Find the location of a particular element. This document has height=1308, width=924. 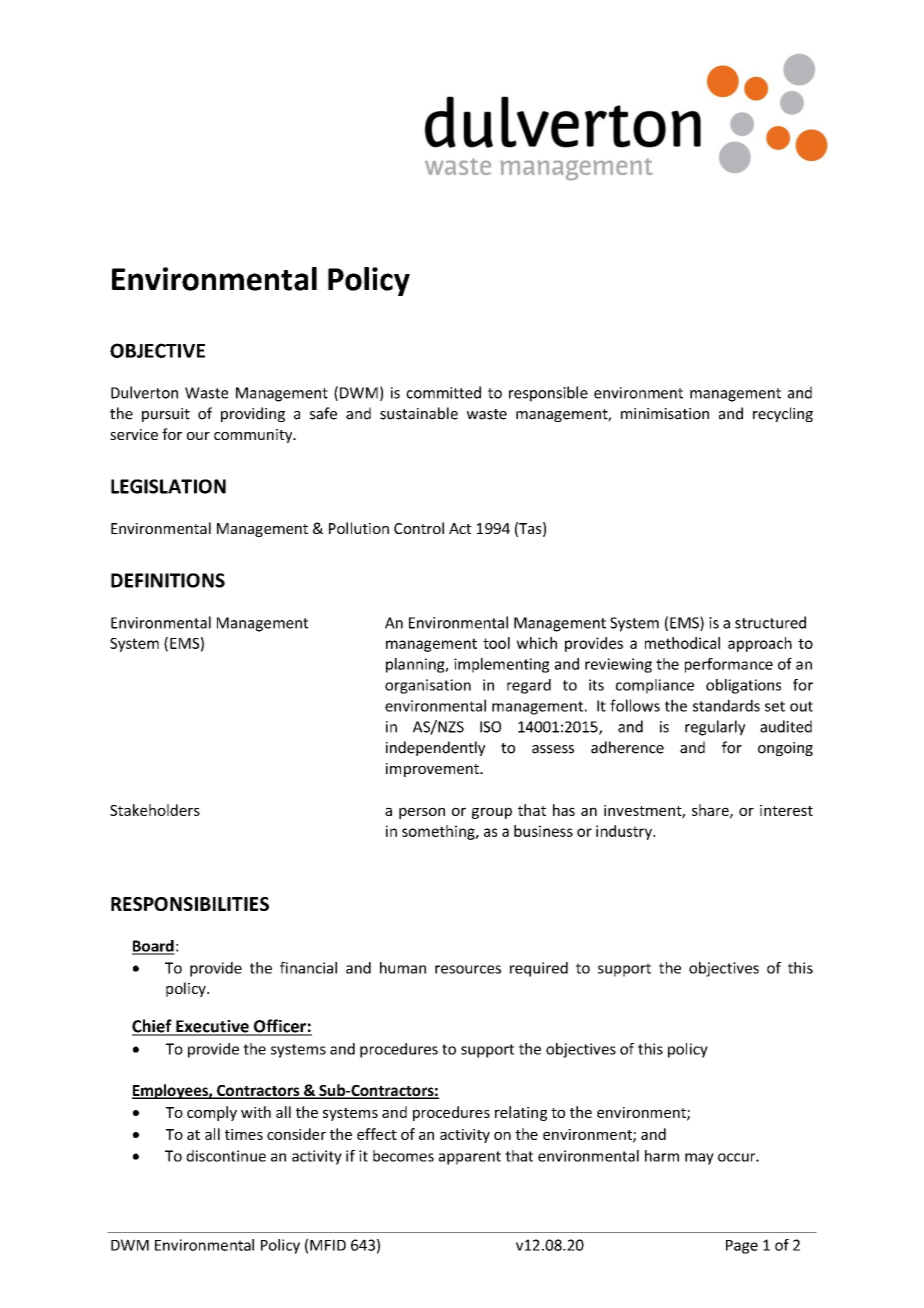

Stakeholders is located at coordinates (155, 810).
